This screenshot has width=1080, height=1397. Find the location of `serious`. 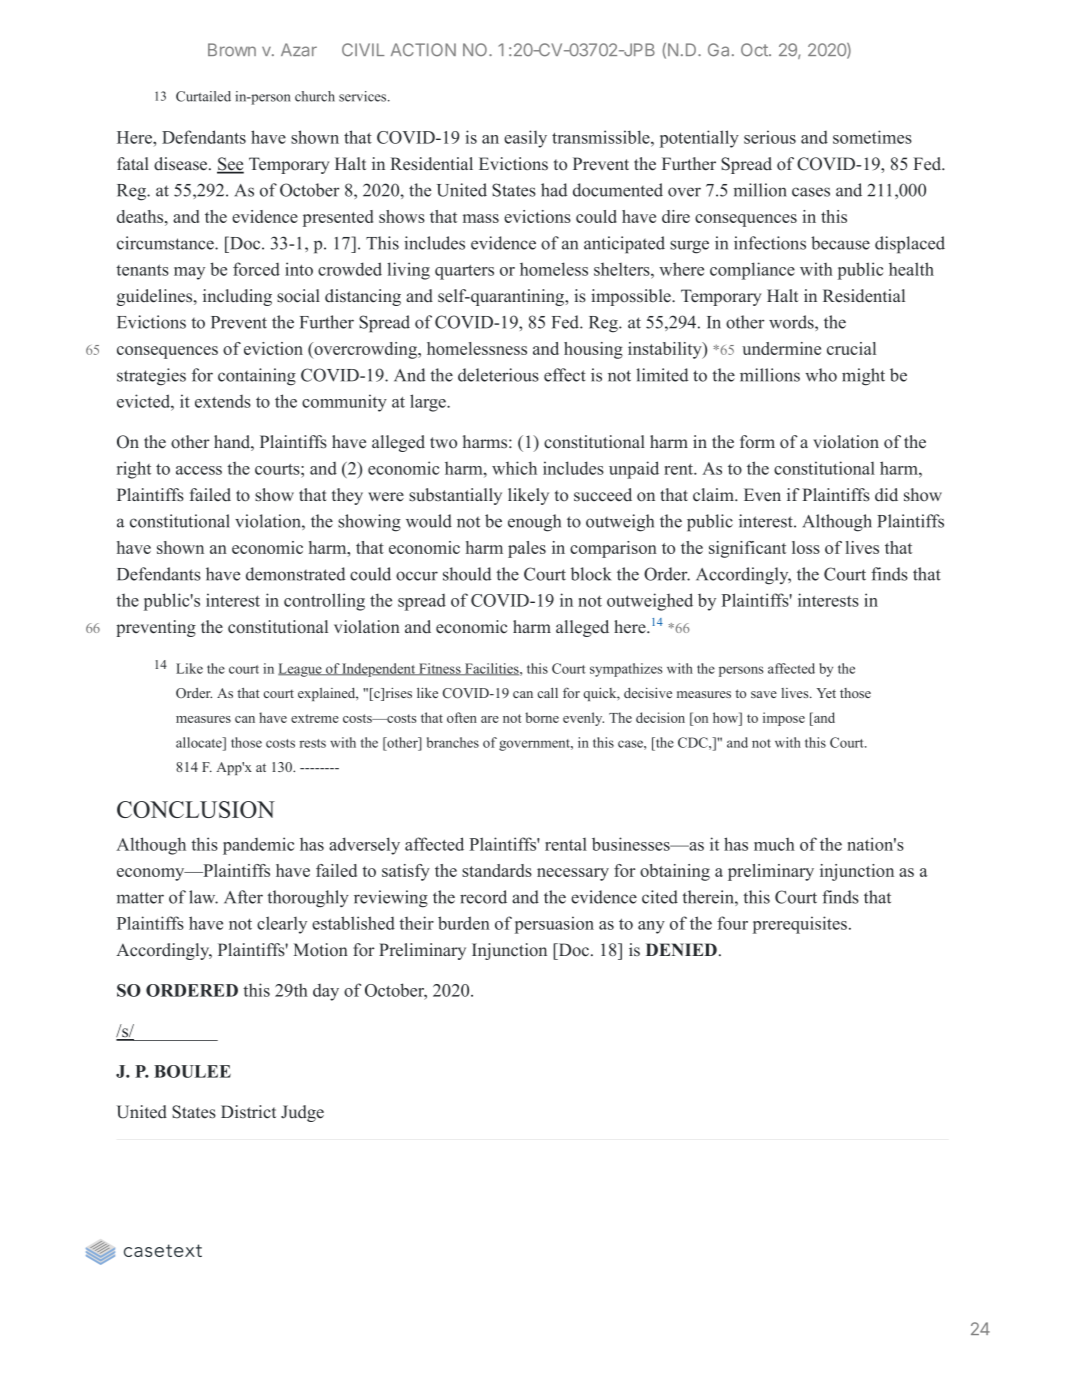

serious is located at coordinates (770, 137).
